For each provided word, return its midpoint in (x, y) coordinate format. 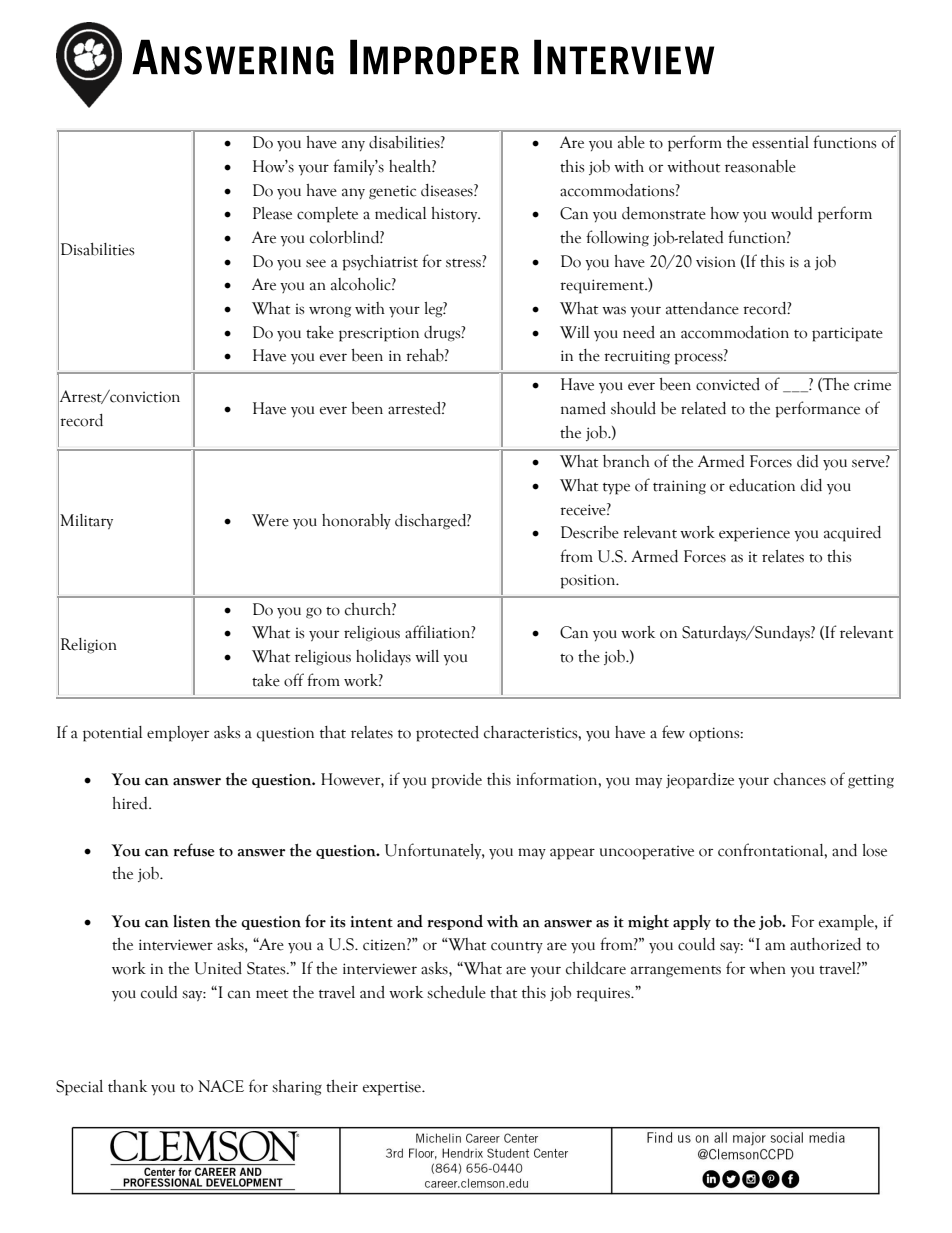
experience (754, 534)
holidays (383, 657)
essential (780, 142)
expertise (393, 1088)
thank (127, 1086)
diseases (448, 190)
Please (272, 213)
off (294, 680)
